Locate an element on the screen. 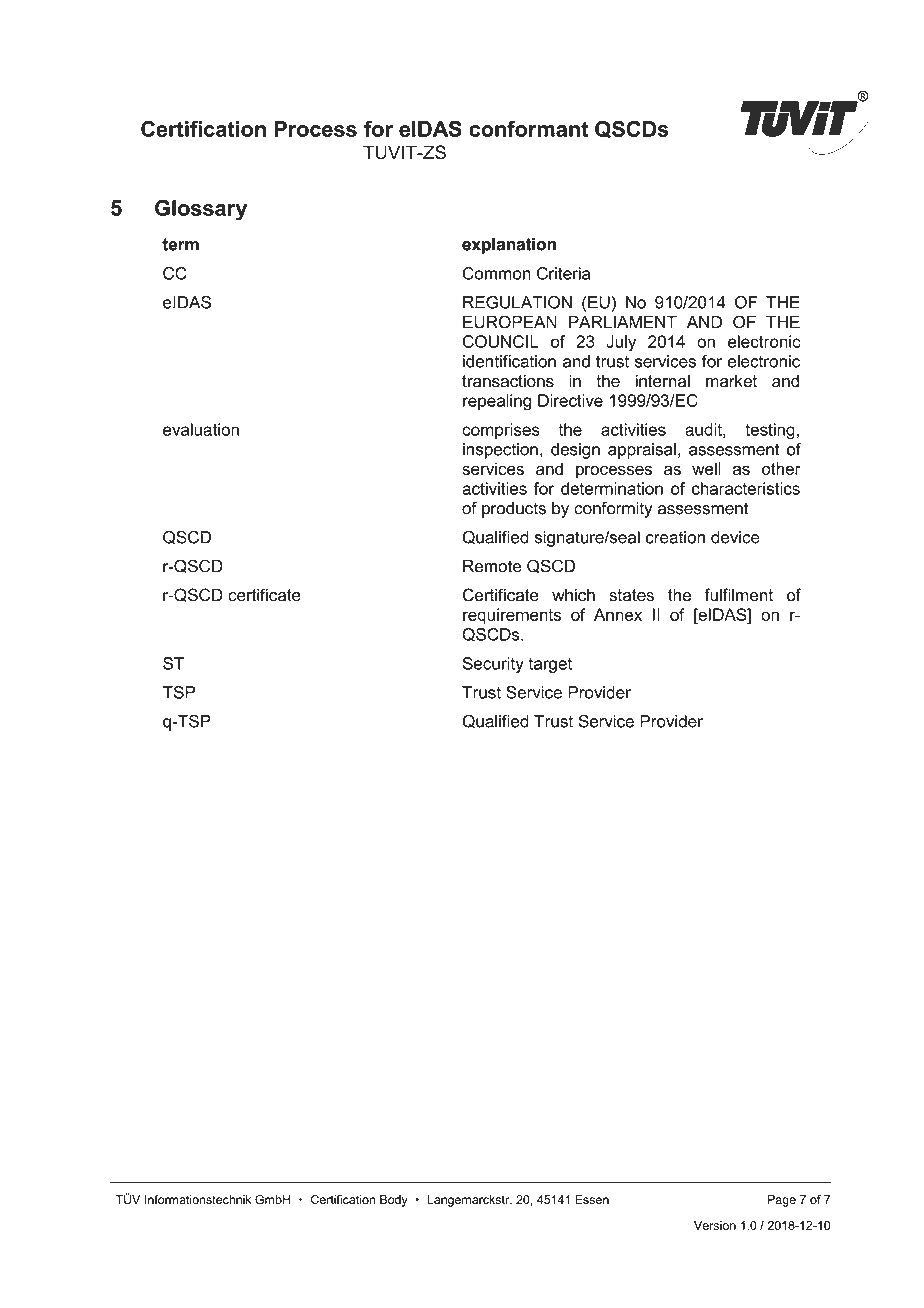 Image resolution: width=924 pixels, height=1308 pixels. Security is located at coordinates (493, 665).
